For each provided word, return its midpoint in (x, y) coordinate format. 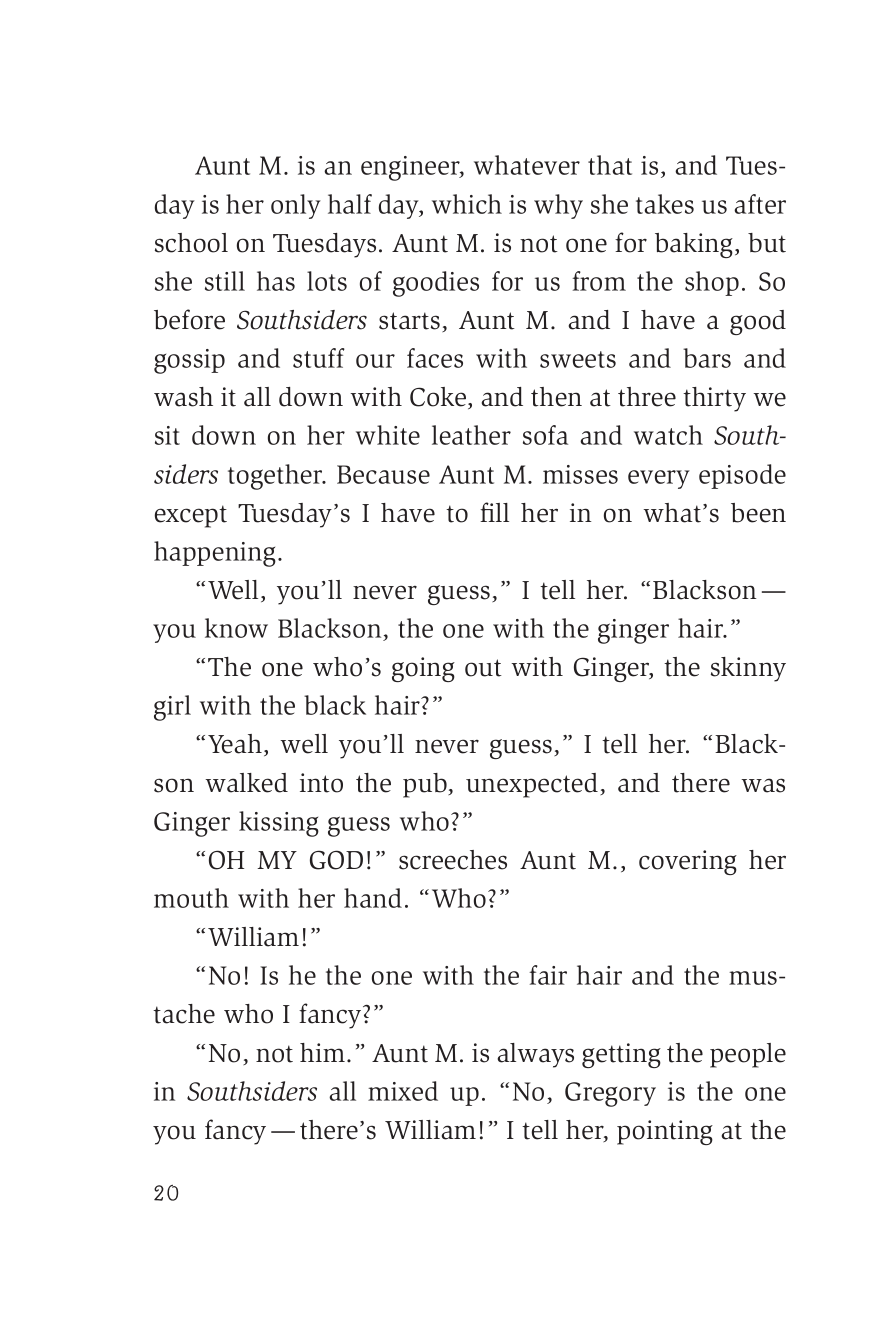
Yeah (235, 744)
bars (707, 358)
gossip (189, 361)
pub (426, 785)
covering (688, 862)
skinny (748, 669)
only (296, 206)
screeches (453, 860)
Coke (439, 398)
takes (665, 204)
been (758, 513)
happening (215, 554)
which (467, 204)
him (322, 1052)
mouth (191, 898)
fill (494, 512)
